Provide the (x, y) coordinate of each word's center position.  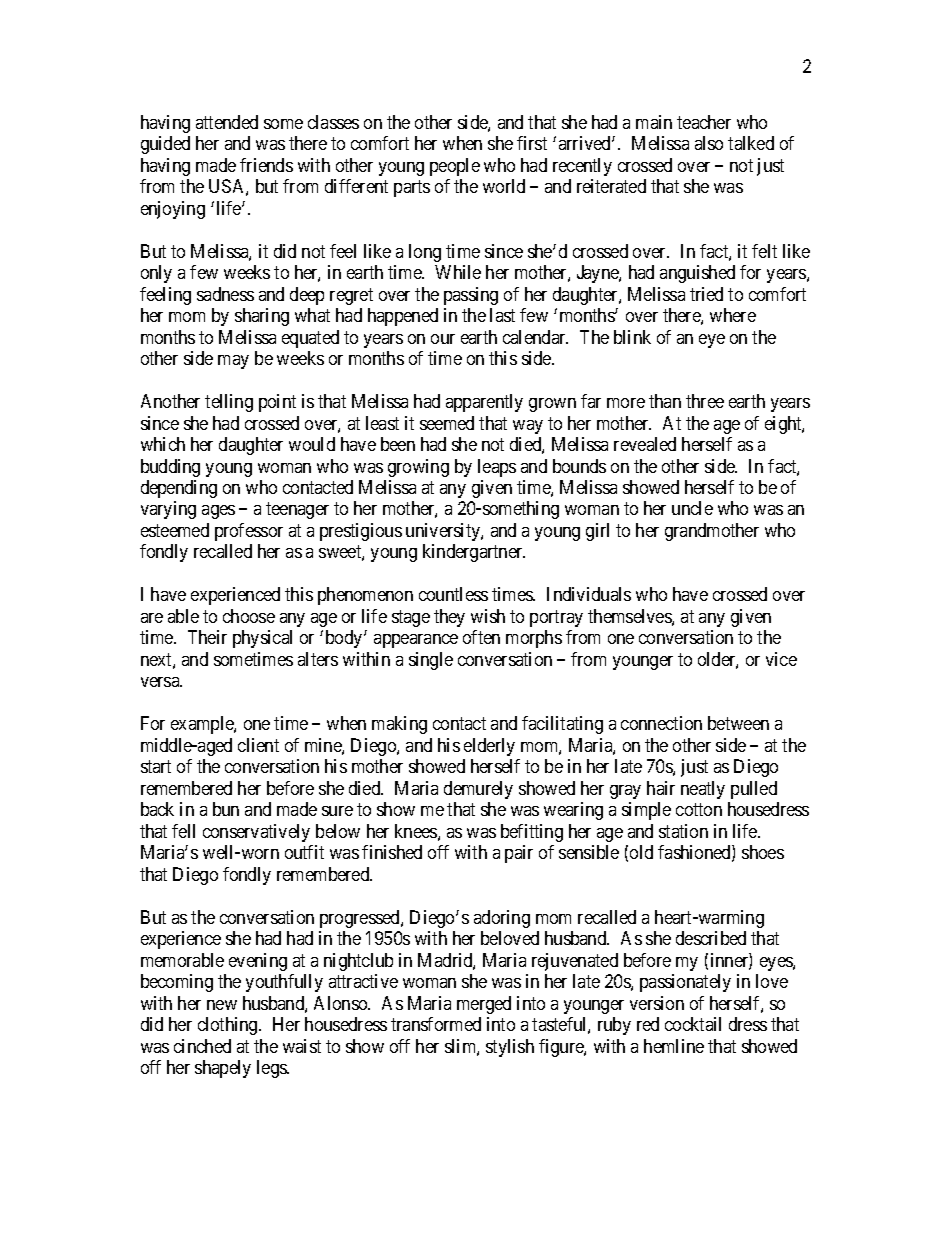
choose (249, 616)
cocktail (693, 1024)
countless (453, 594)
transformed (436, 1024)
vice (781, 659)
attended (227, 122)
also (709, 143)
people (455, 167)
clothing (229, 1026)
